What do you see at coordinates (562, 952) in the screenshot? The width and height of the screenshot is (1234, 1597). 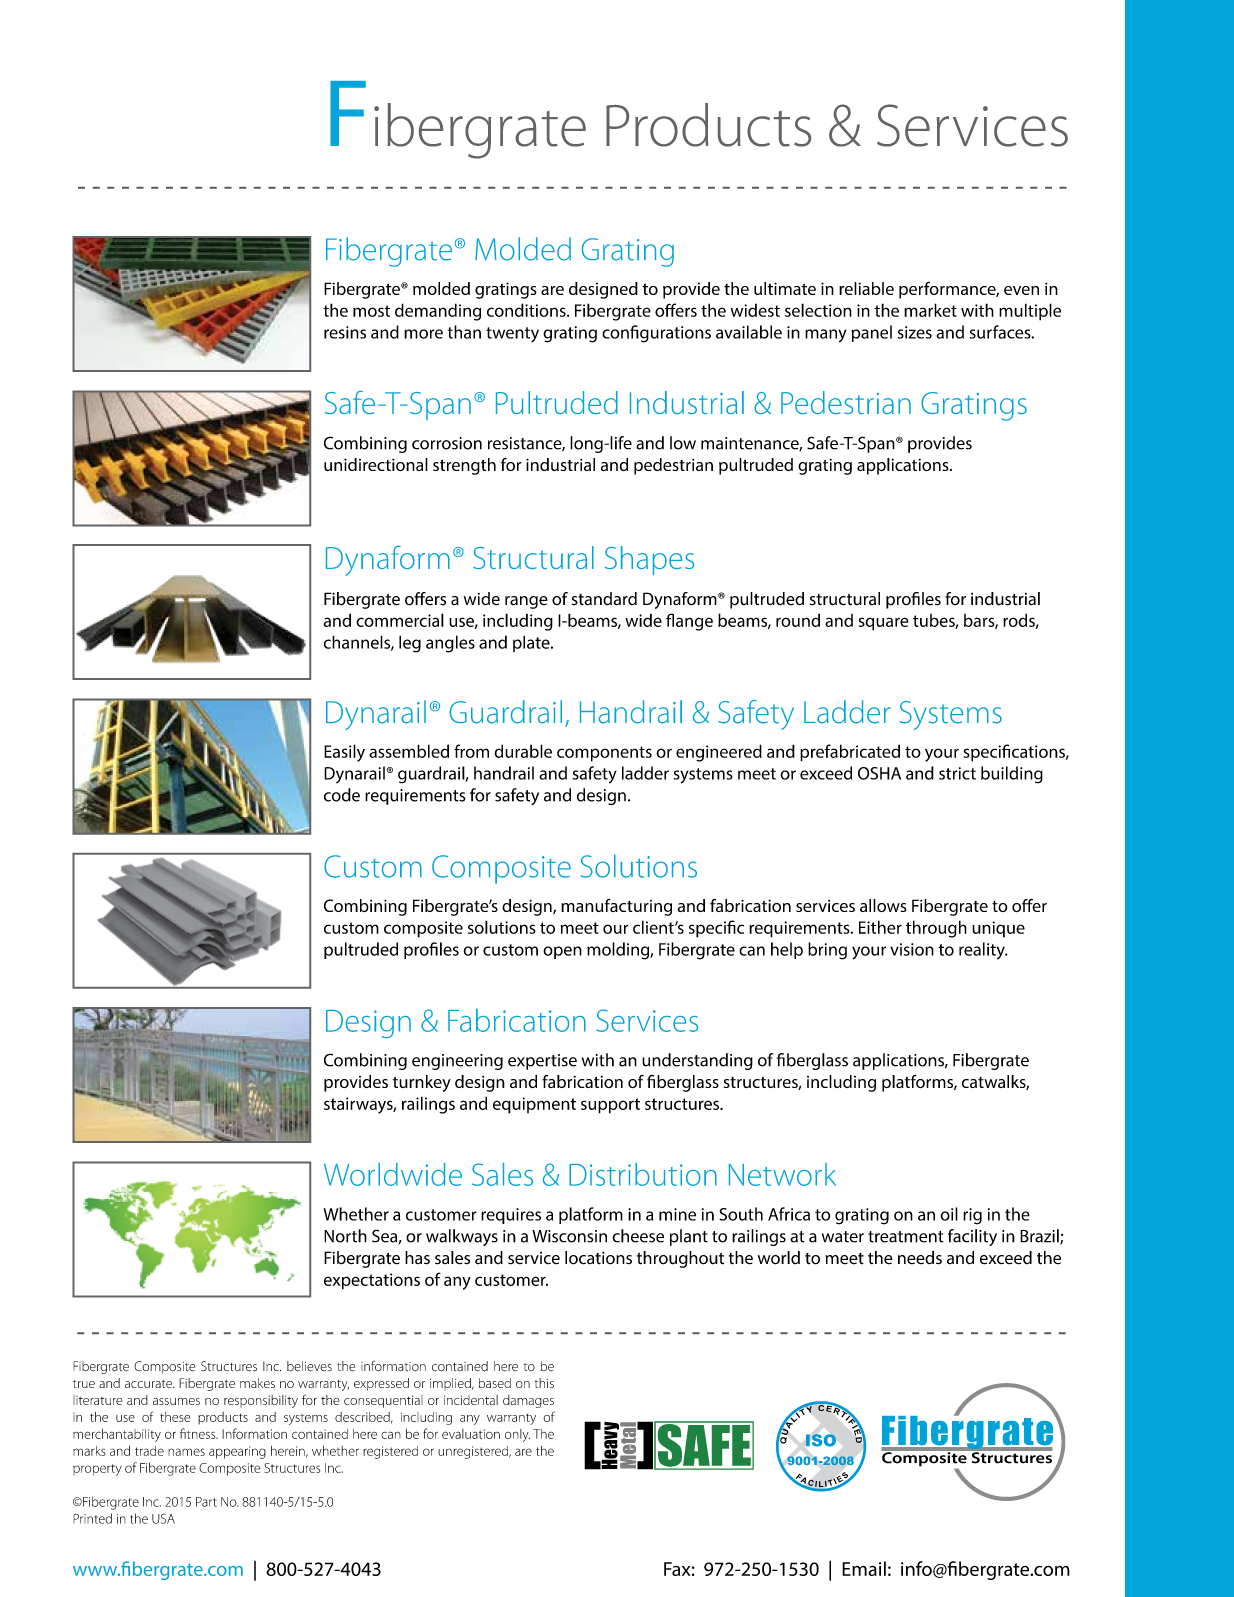 I see `open` at bounding box center [562, 952].
